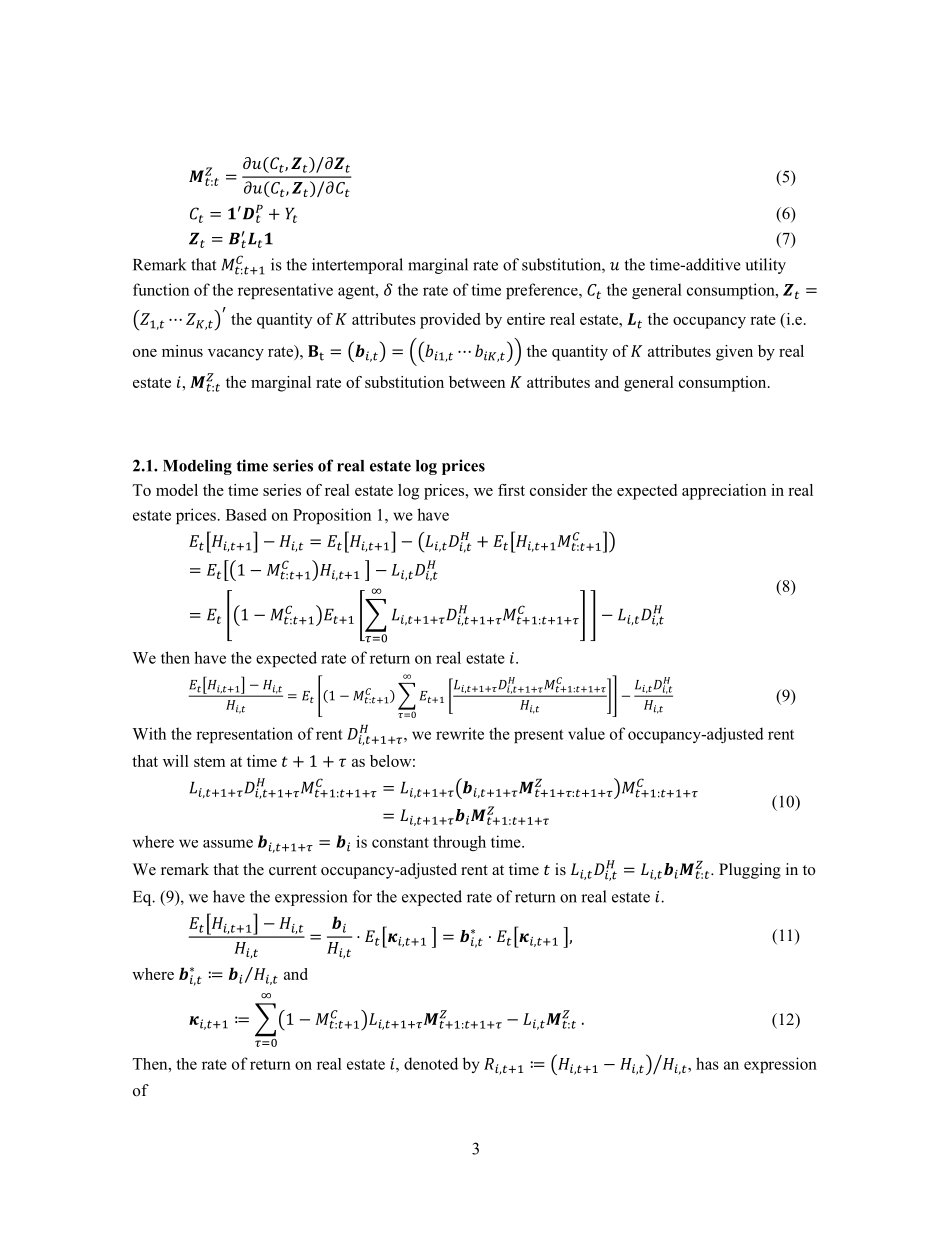 This document has height=1233, width=952. I want to click on utility, so click(765, 266).
